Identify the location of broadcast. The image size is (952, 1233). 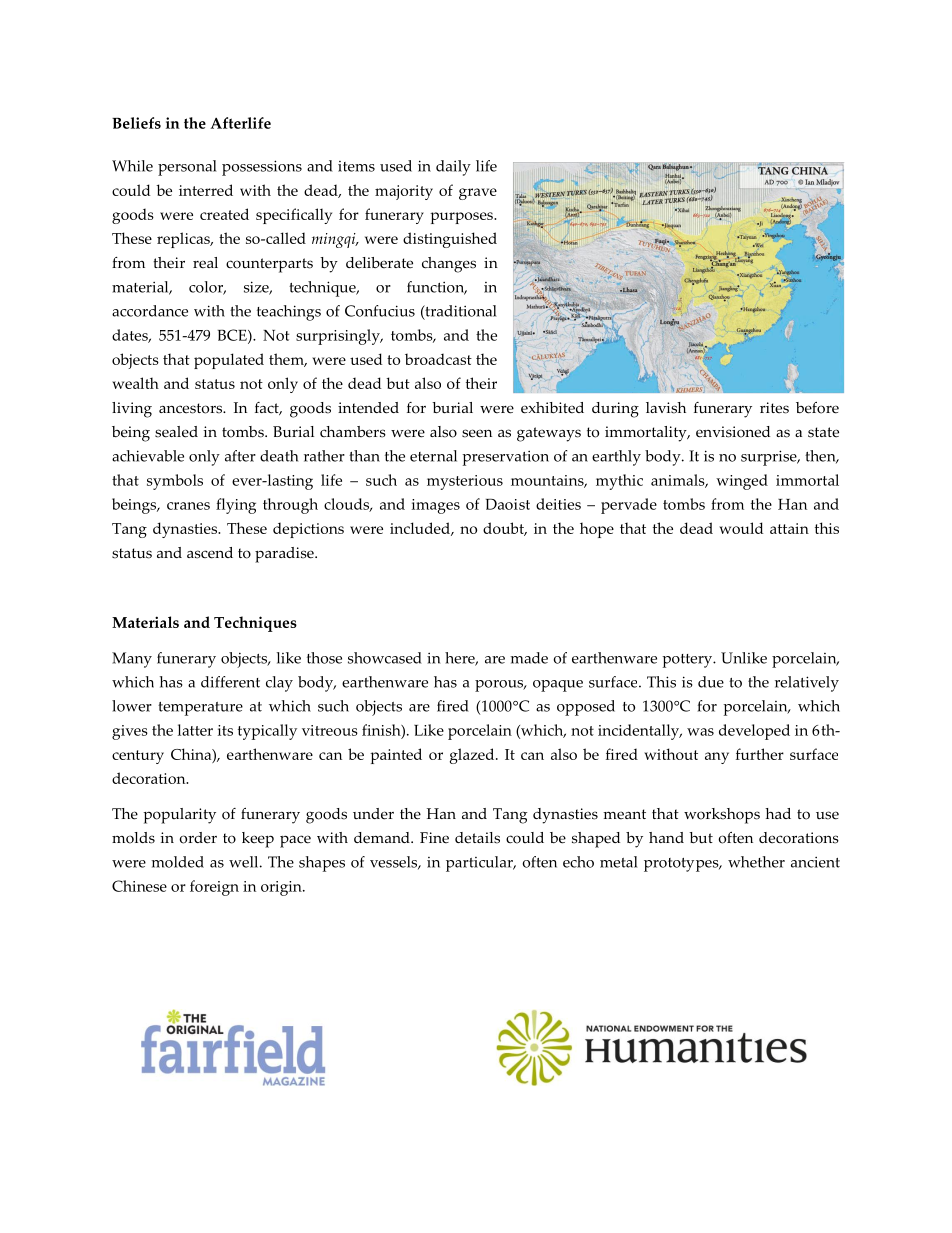
(438, 359).
